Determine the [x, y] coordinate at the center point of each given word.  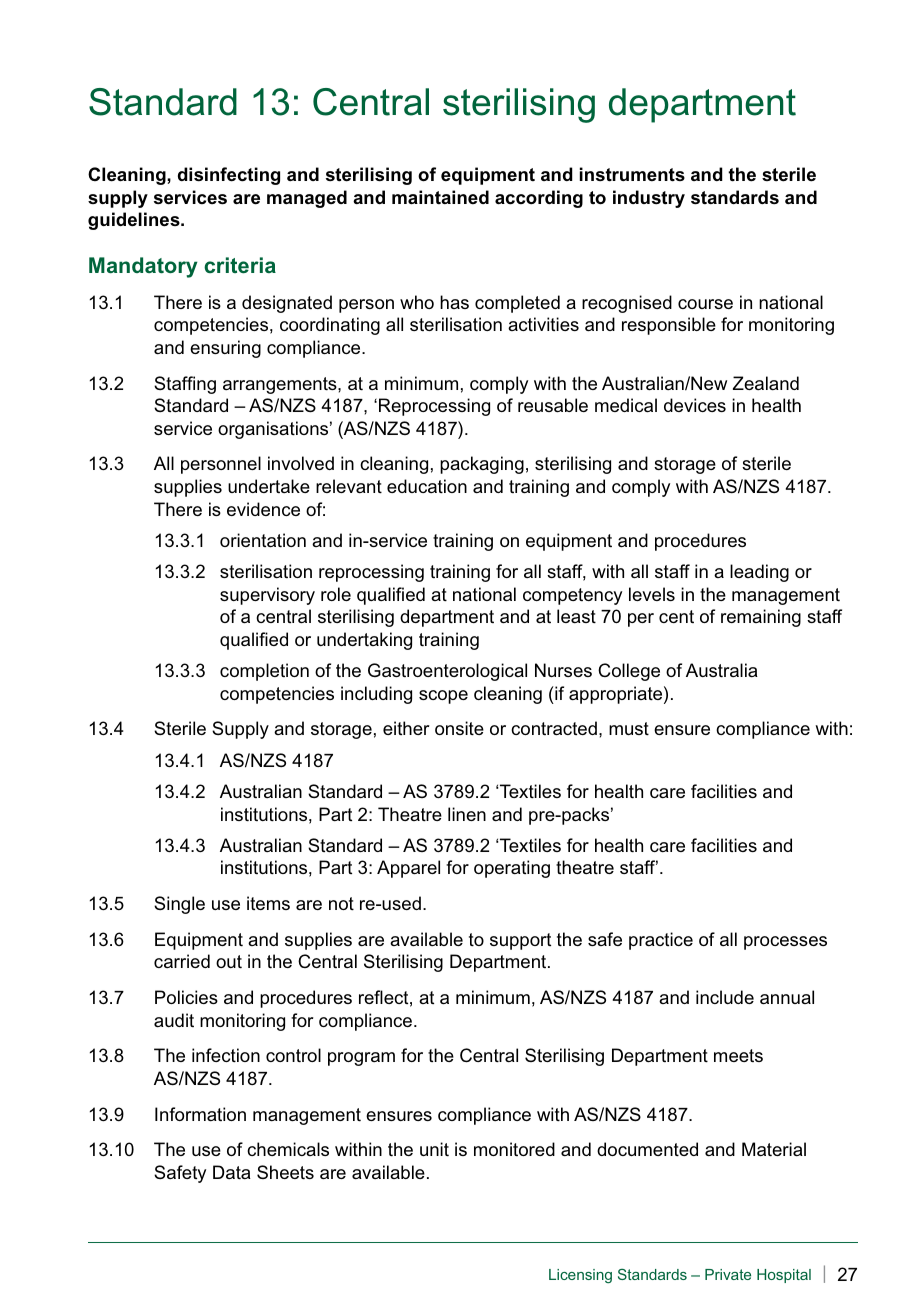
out [229, 962]
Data [232, 1172]
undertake [269, 486]
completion [264, 672]
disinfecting [229, 176]
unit [434, 1149]
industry [649, 199]
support [520, 941]
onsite [459, 728]
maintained [440, 197]
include [725, 997]
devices [695, 405]
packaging [482, 465]
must [629, 729]
